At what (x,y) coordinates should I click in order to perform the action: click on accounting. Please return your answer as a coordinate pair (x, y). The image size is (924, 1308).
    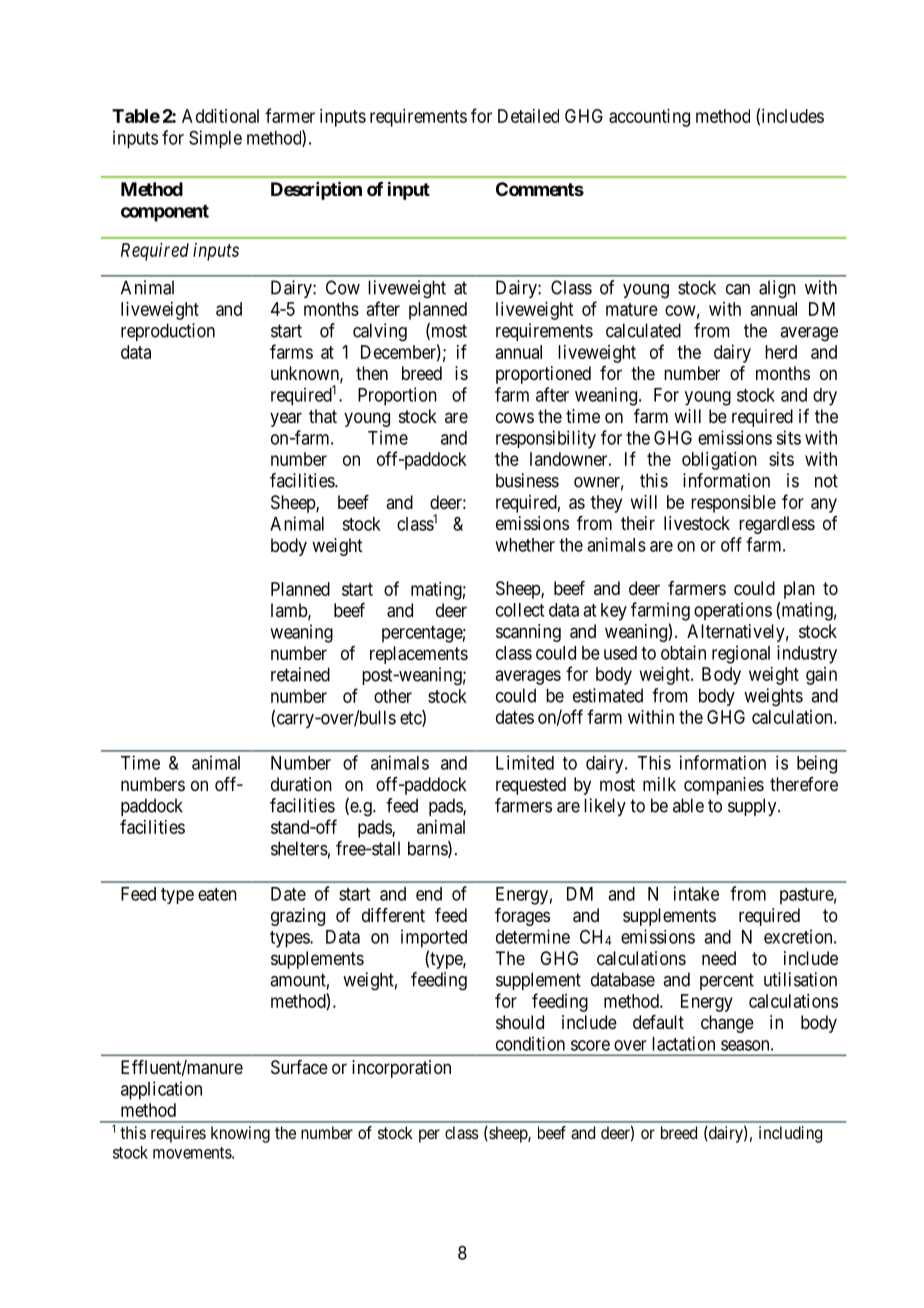
    Looking at the image, I should click on (649, 118).
